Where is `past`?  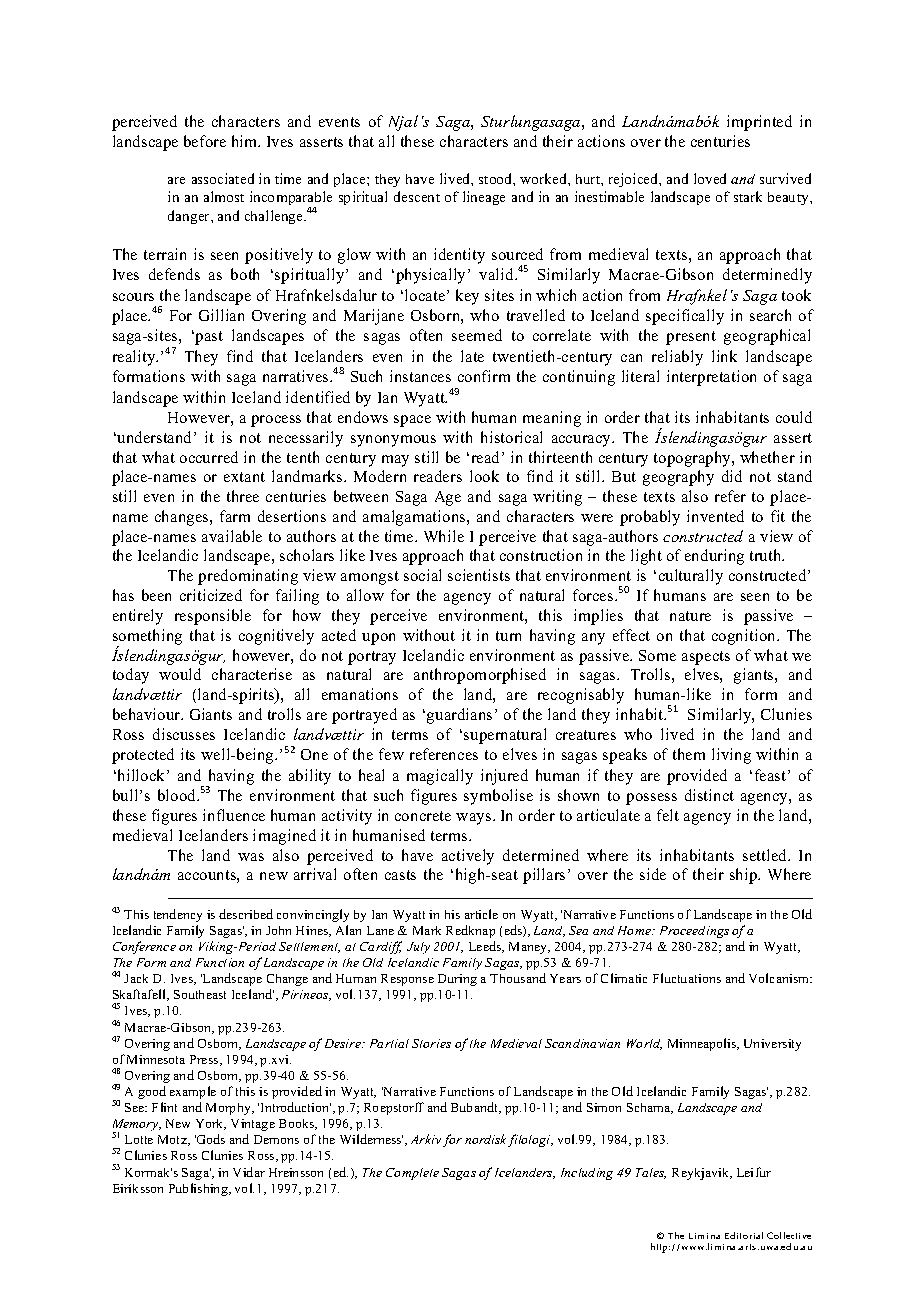 past is located at coordinates (208, 338).
